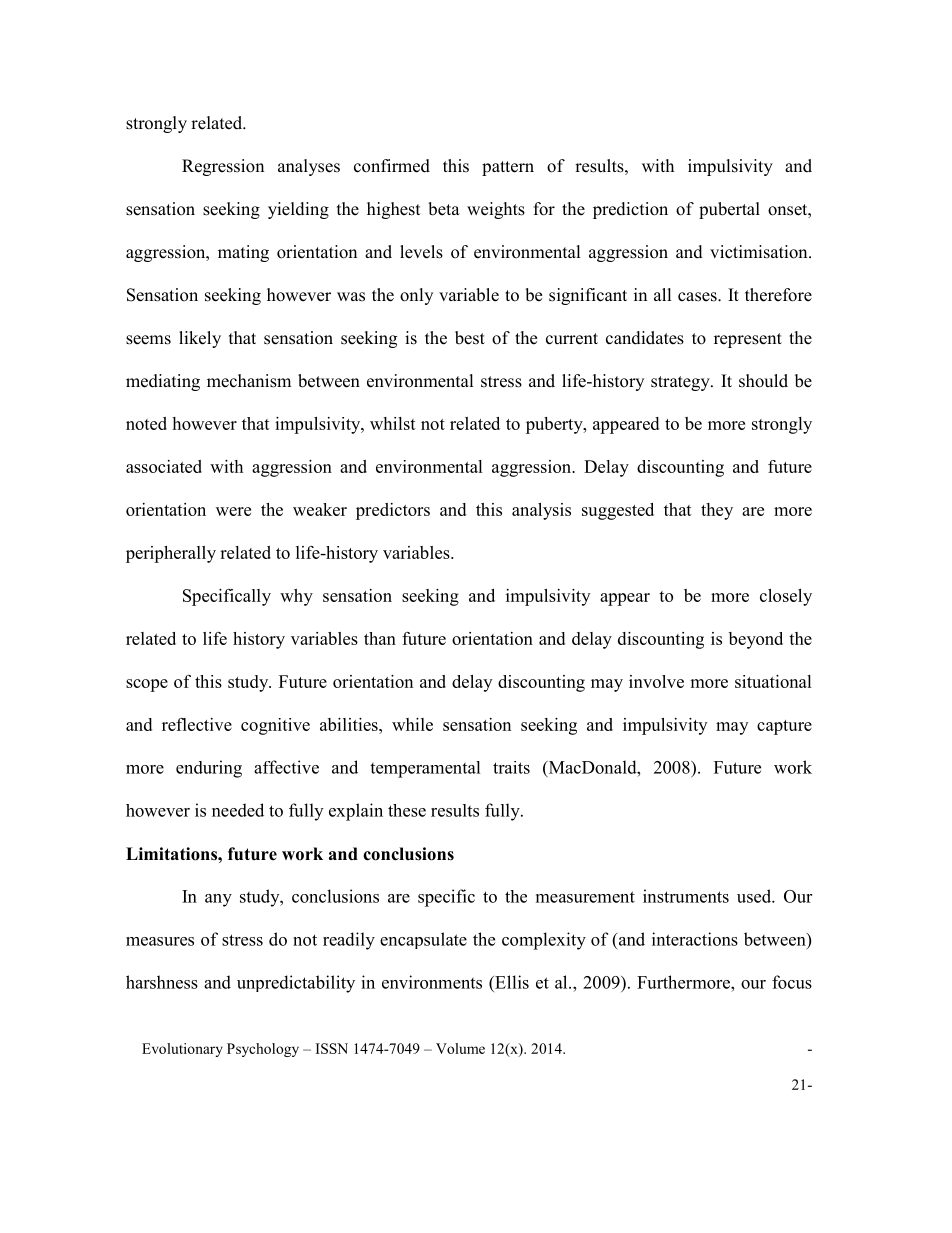 The image size is (952, 1233). Describe the element at coordinates (223, 167) in the screenshot. I see `Regression` at that location.
